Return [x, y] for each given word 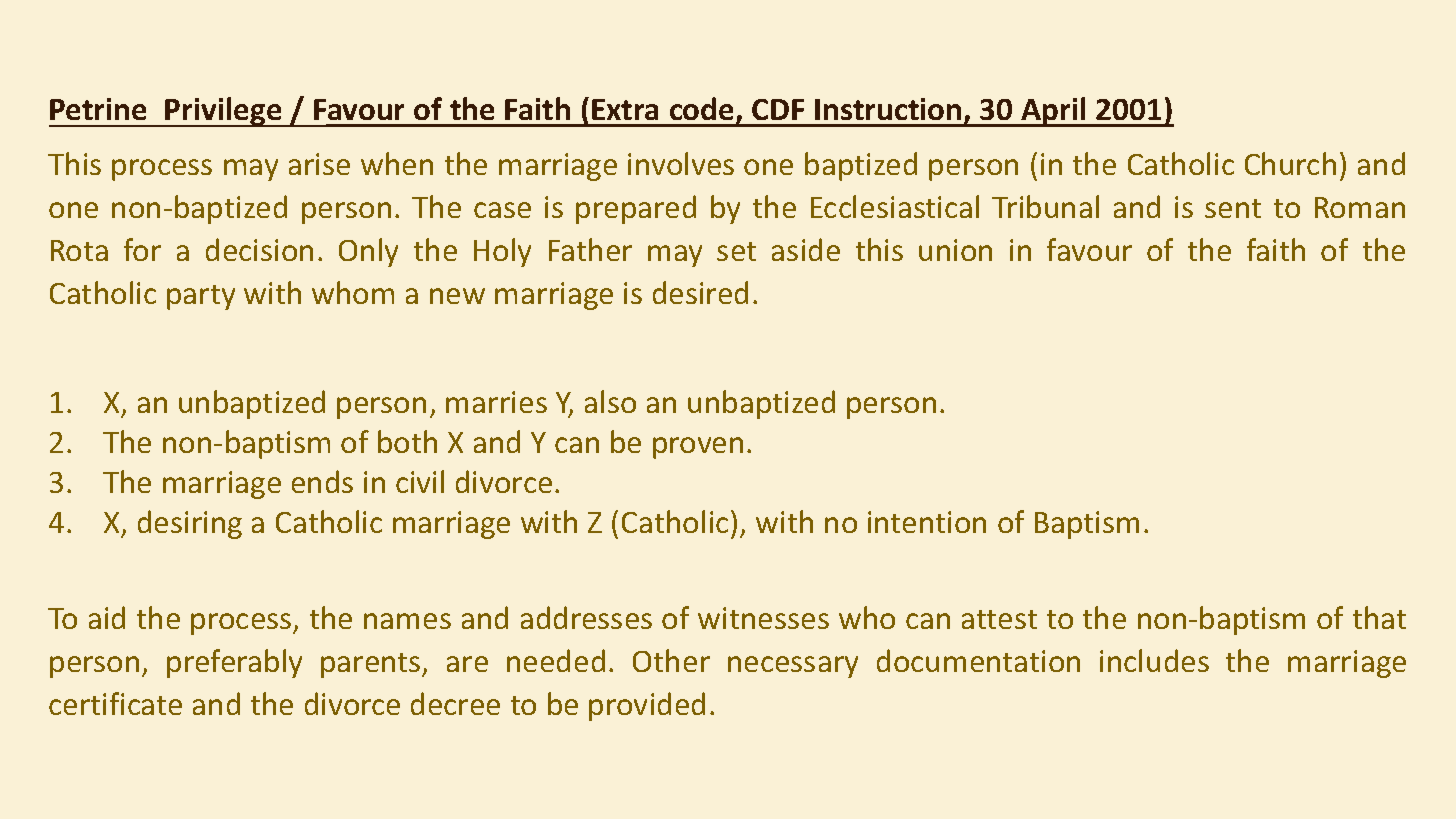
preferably [234, 663]
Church [1290, 163]
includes [1154, 660]
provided [647, 706]
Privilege [224, 112]
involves [681, 163]
